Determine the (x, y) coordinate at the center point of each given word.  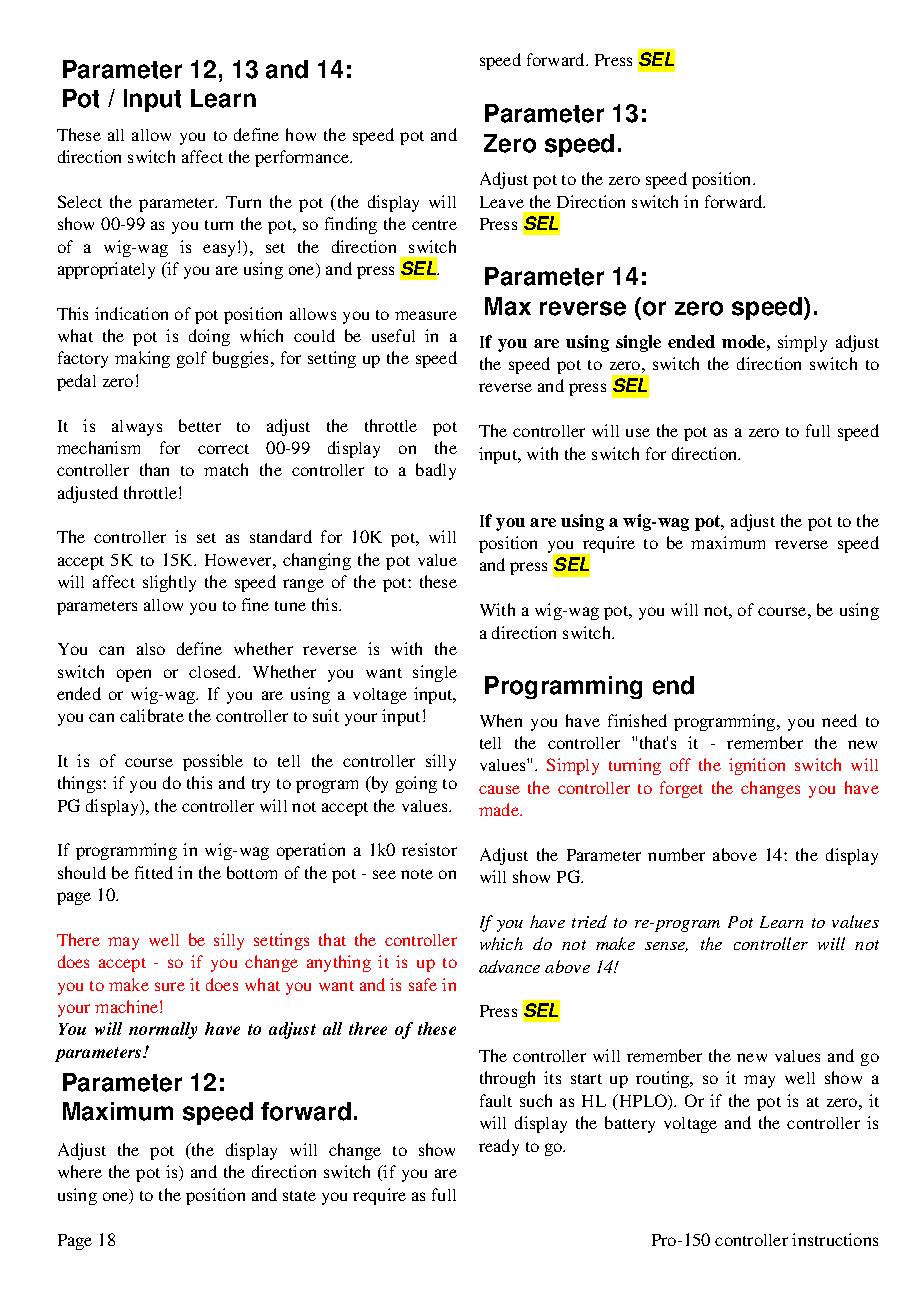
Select (80, 201)
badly (436, 471)
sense (666, 947)
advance (509, 966)
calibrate (152, 715)
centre (434, 225)
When (501, 720)
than (154, 469)
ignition (757, 766)
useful (393, 335)
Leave (502, 202)
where (80, 1171)
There (78, 939)
